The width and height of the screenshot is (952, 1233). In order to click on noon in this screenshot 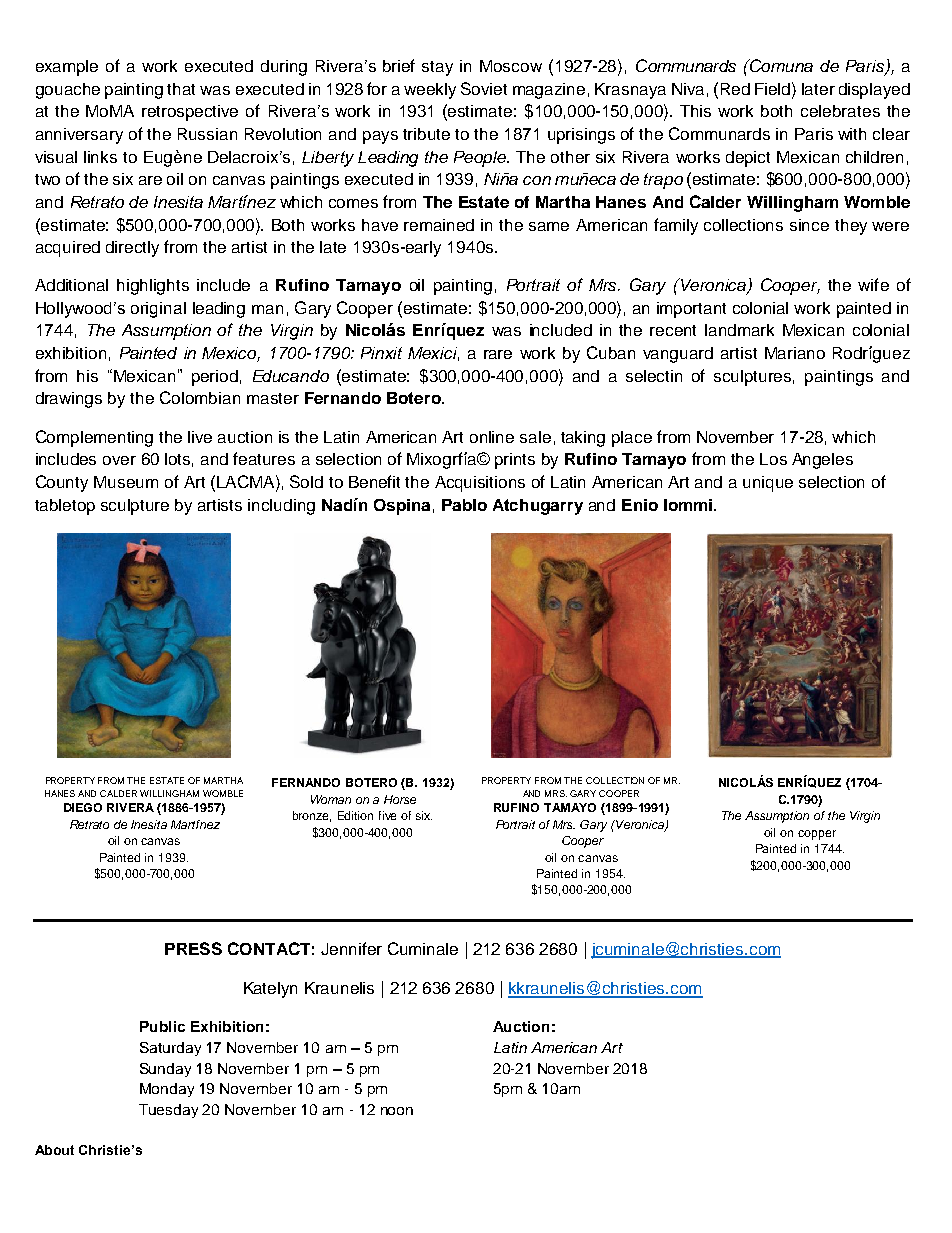, I will do `click(397, 1111)`.
